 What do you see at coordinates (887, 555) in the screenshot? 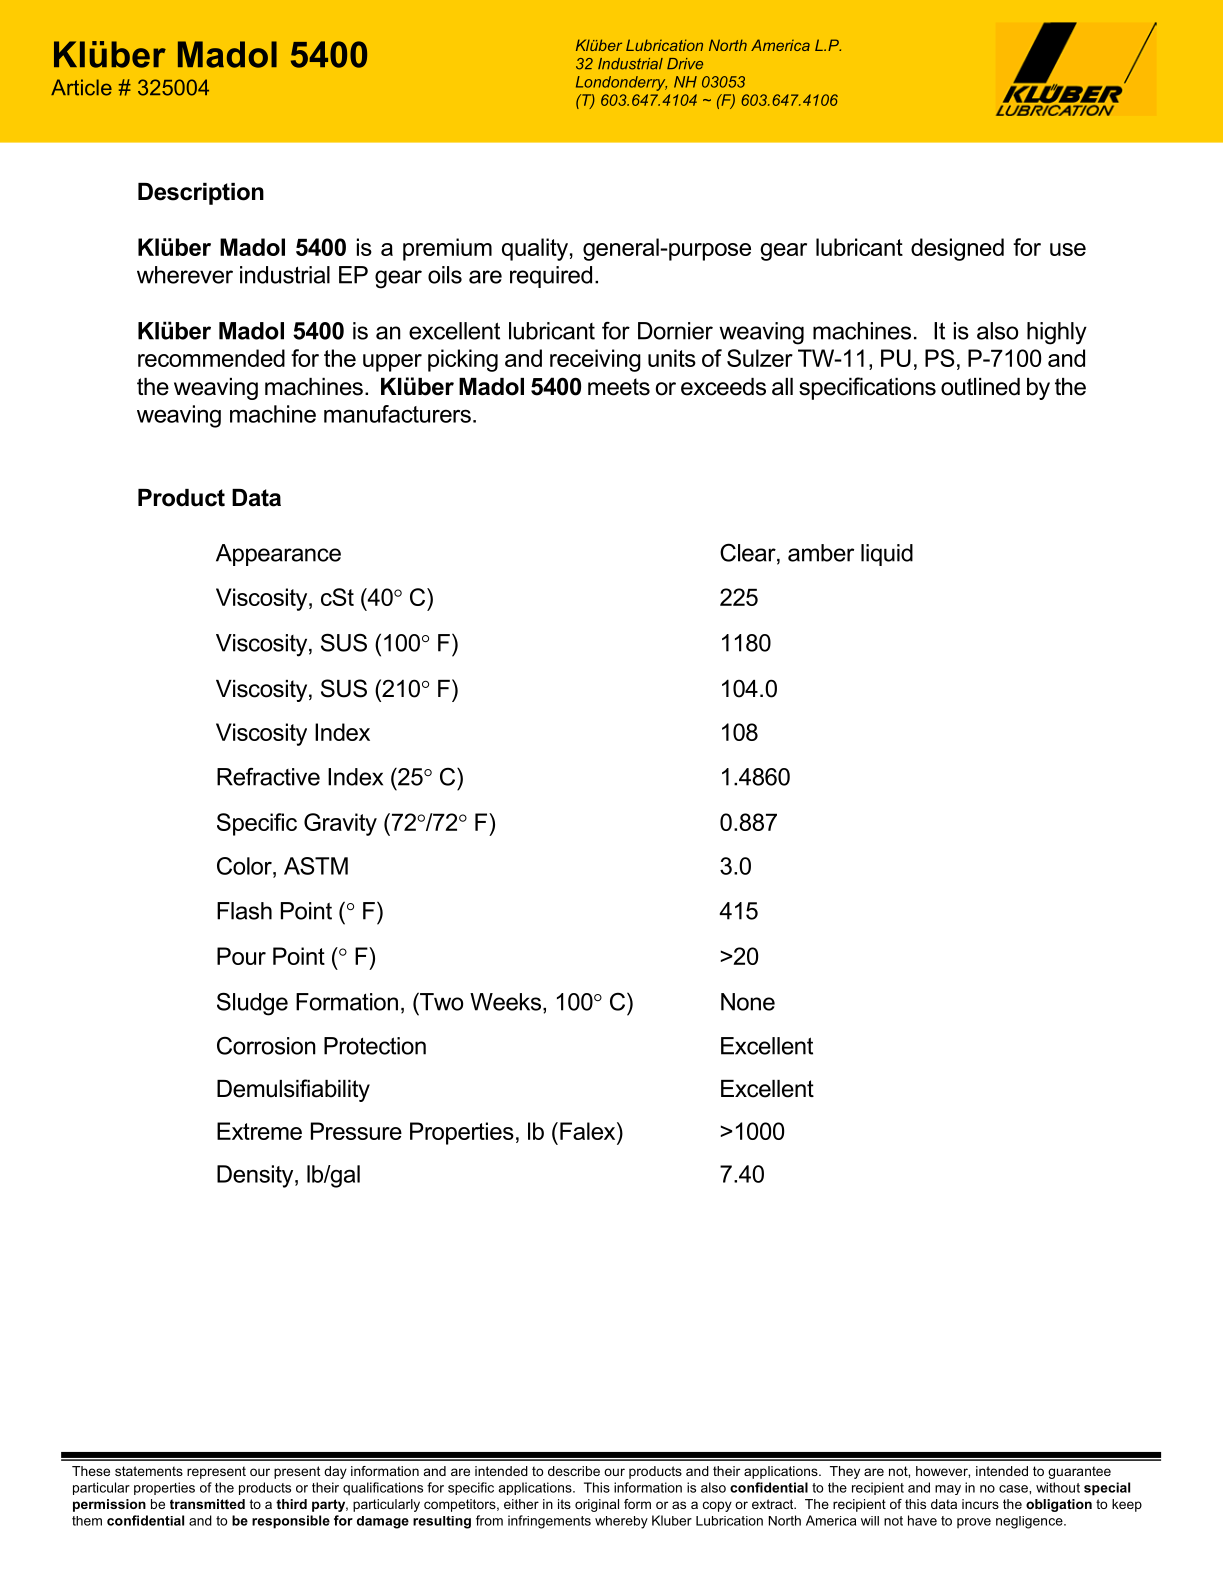
I see `liquid` at bounding box center [887, 555].
